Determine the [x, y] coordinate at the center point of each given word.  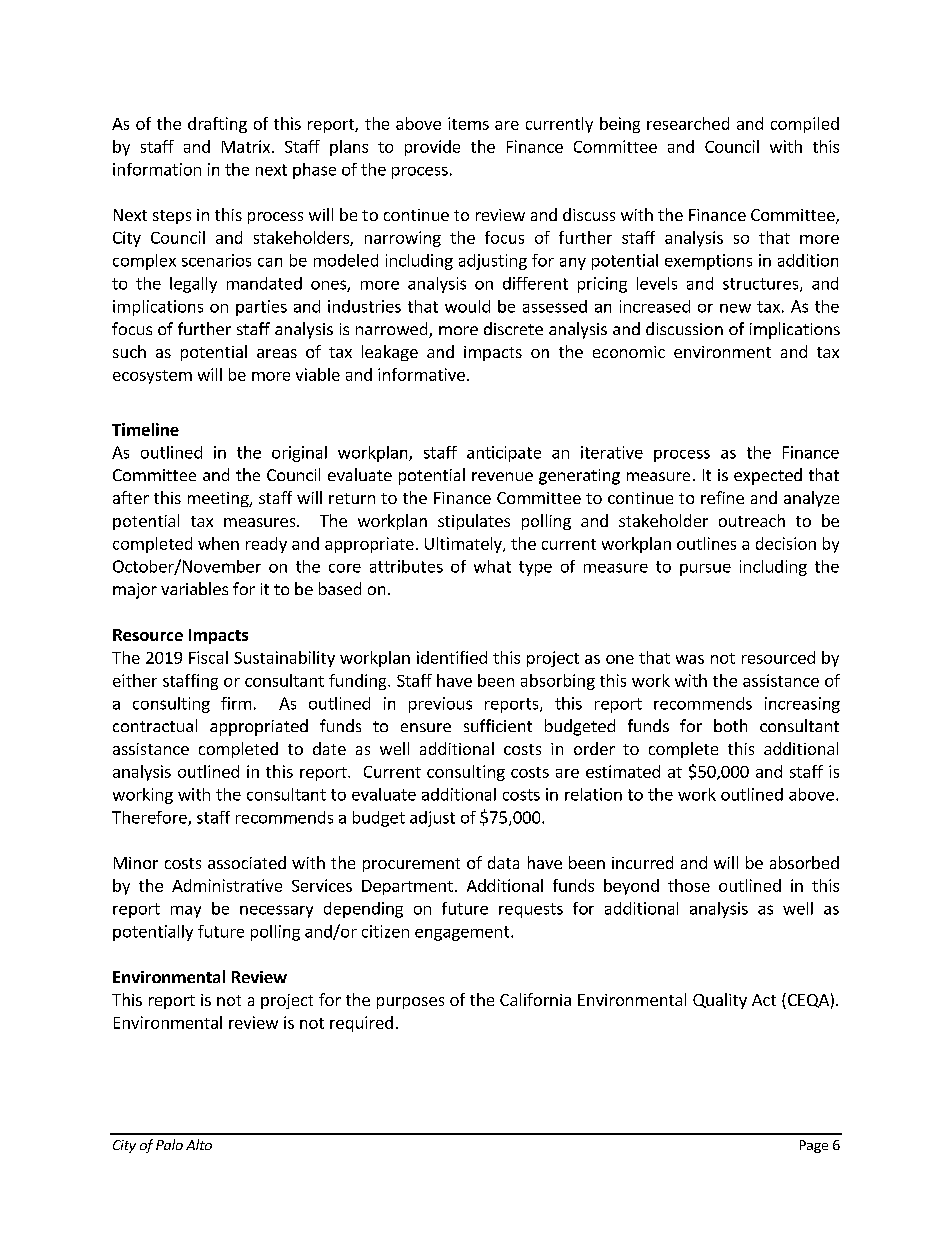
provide [432, 148]
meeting [219, 499]
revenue [502, 476]
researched [688, 123]
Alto [199, 1144]
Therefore [150, 818]
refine [722, 497]
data [503, 862]
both [730, 725]
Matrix [246, 146]
